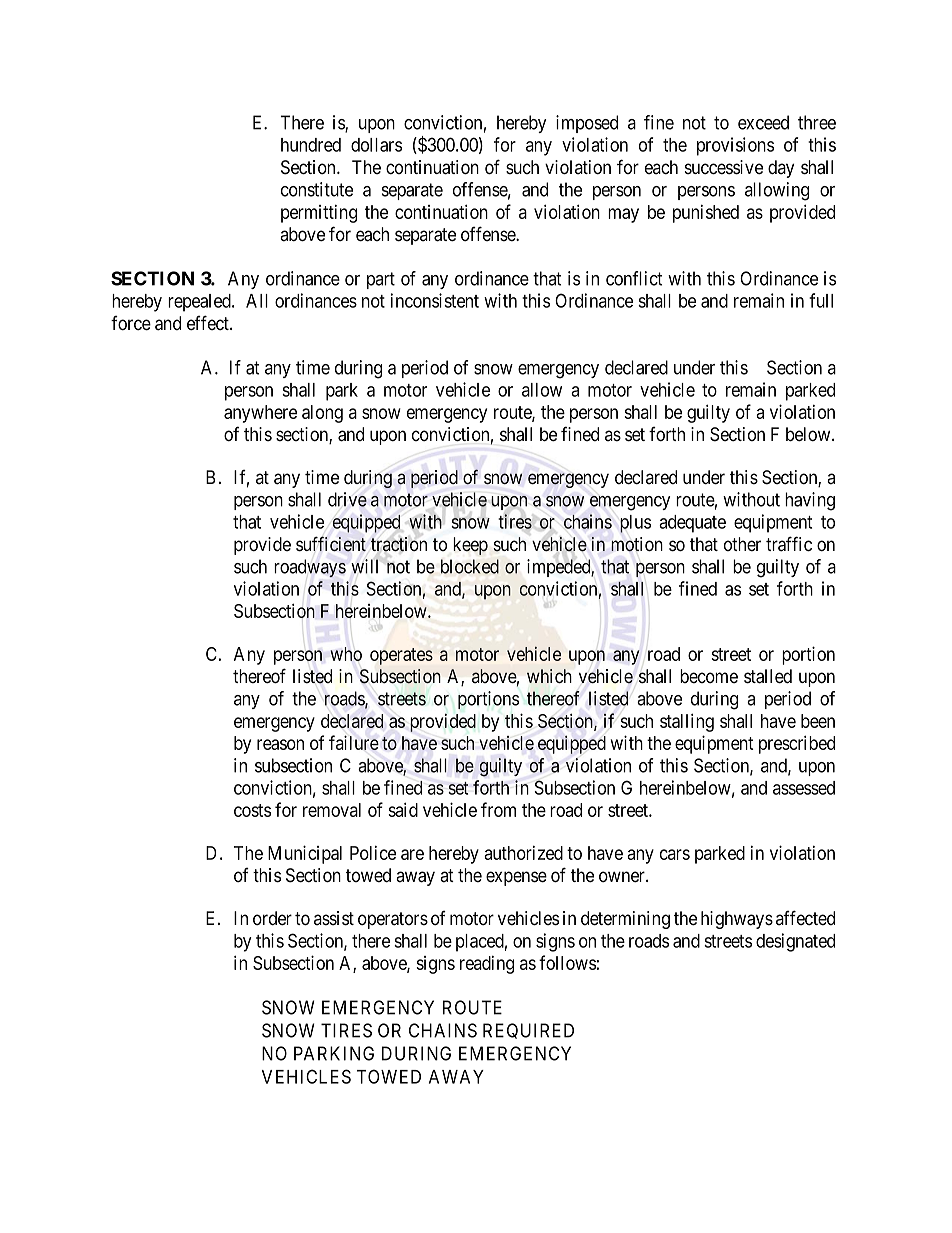 The image size is (952, 1233). Describe the element at coordinates (549, 676) in the document. I see `which` at that location.
